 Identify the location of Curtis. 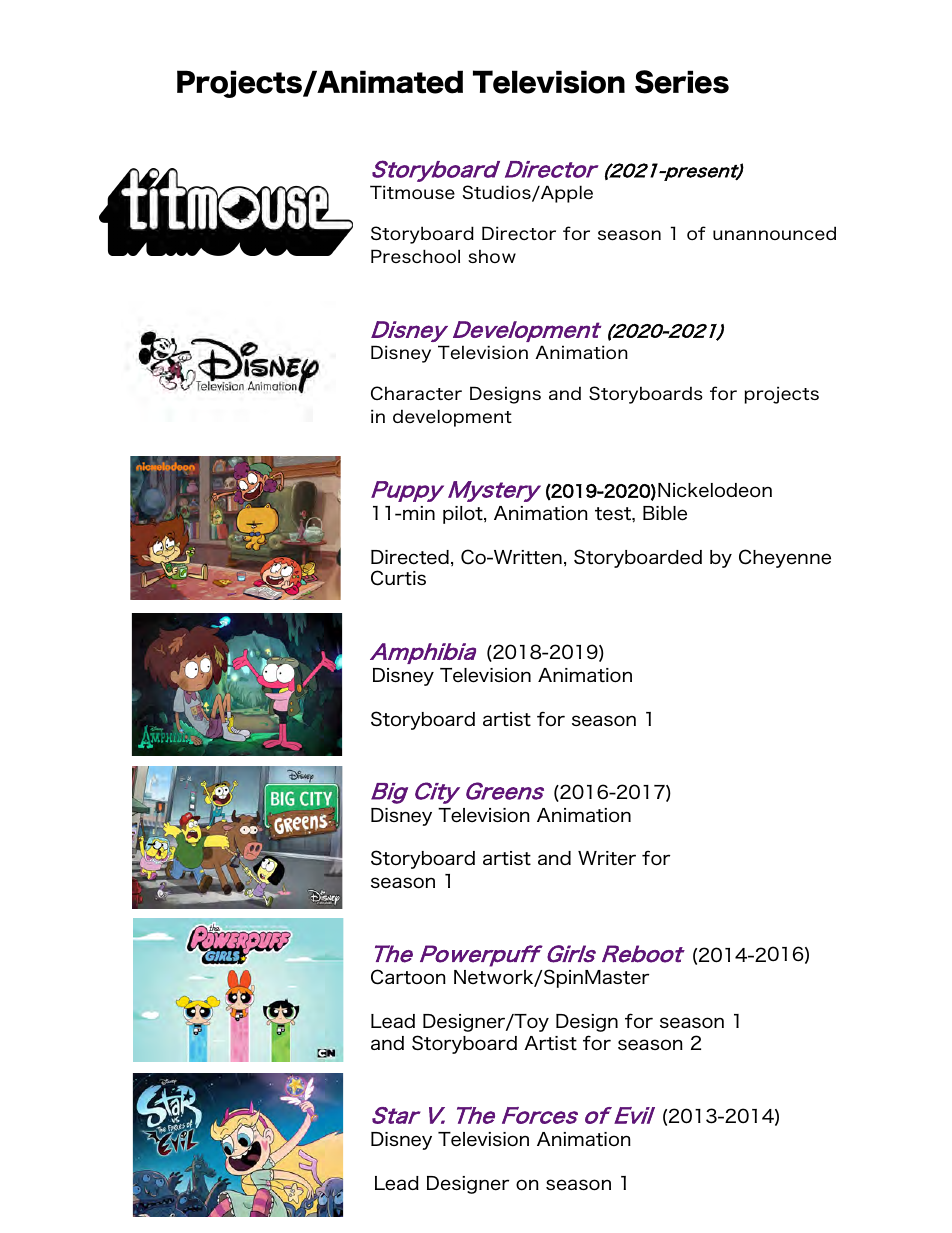
(398, 578).
